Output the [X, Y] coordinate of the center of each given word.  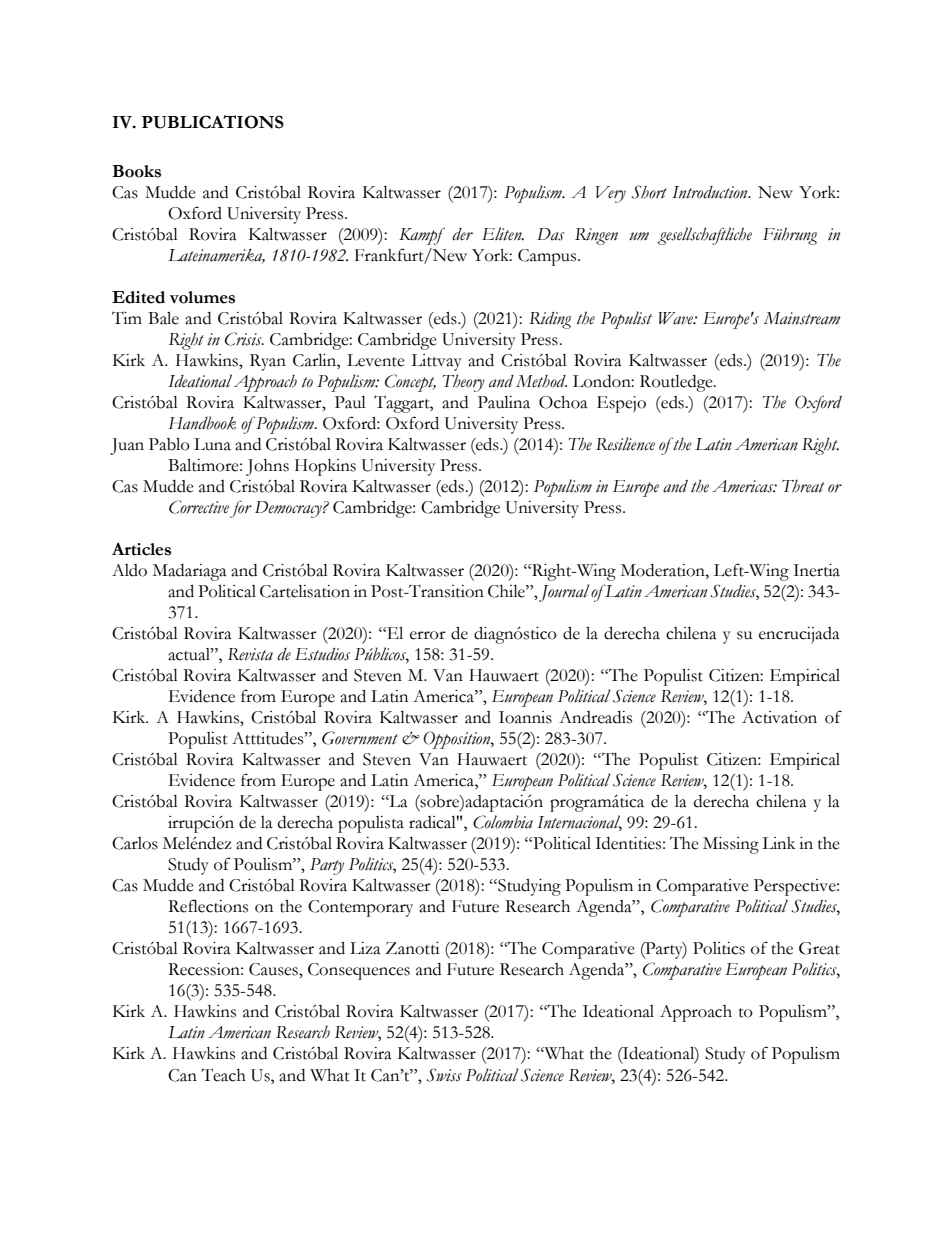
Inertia [816, 570]
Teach [223, 1075]
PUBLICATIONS [213, 122]
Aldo [129, 570]
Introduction [711, 192]
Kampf [422, 236]
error [428, 635]
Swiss [444, 1075]
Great [819, 948]
